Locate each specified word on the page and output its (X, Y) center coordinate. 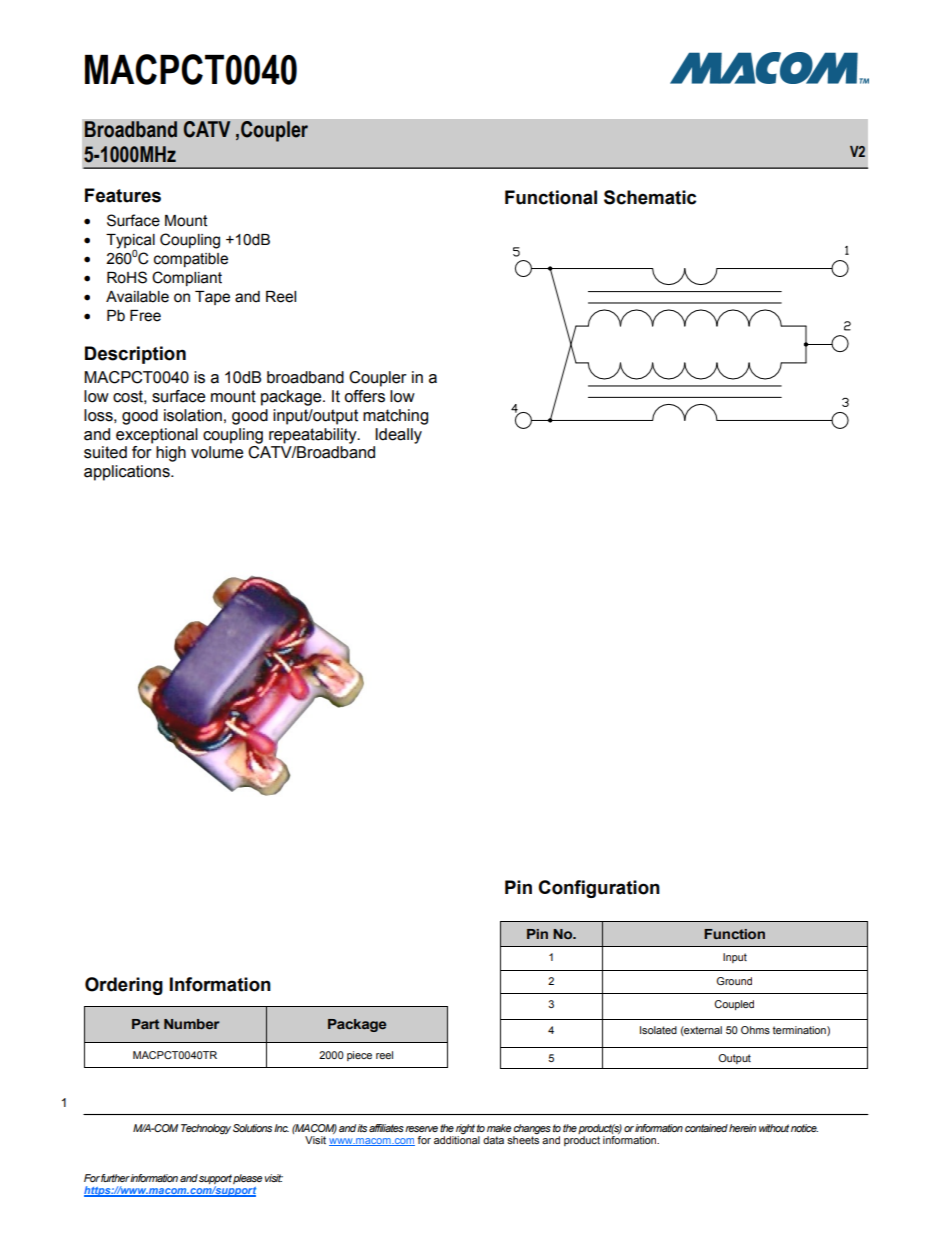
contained (706, 1128)
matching (395, 417)
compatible (191, 260)
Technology (206, 1129)
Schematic (650, 197)
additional (457, 1140)
